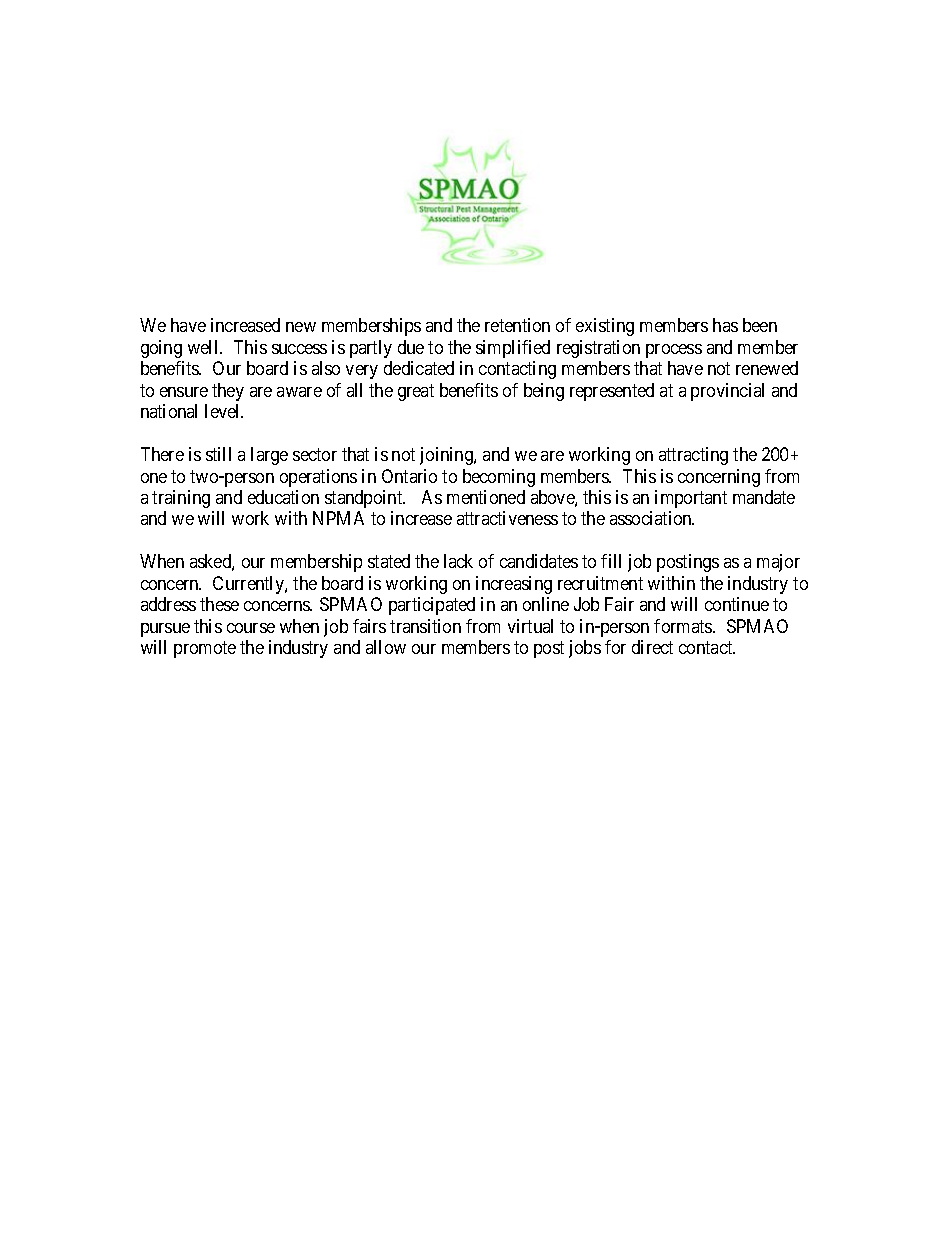  Describe the element at coordinates (693, 456) in the screenshot. I see `attracting` at that location.
